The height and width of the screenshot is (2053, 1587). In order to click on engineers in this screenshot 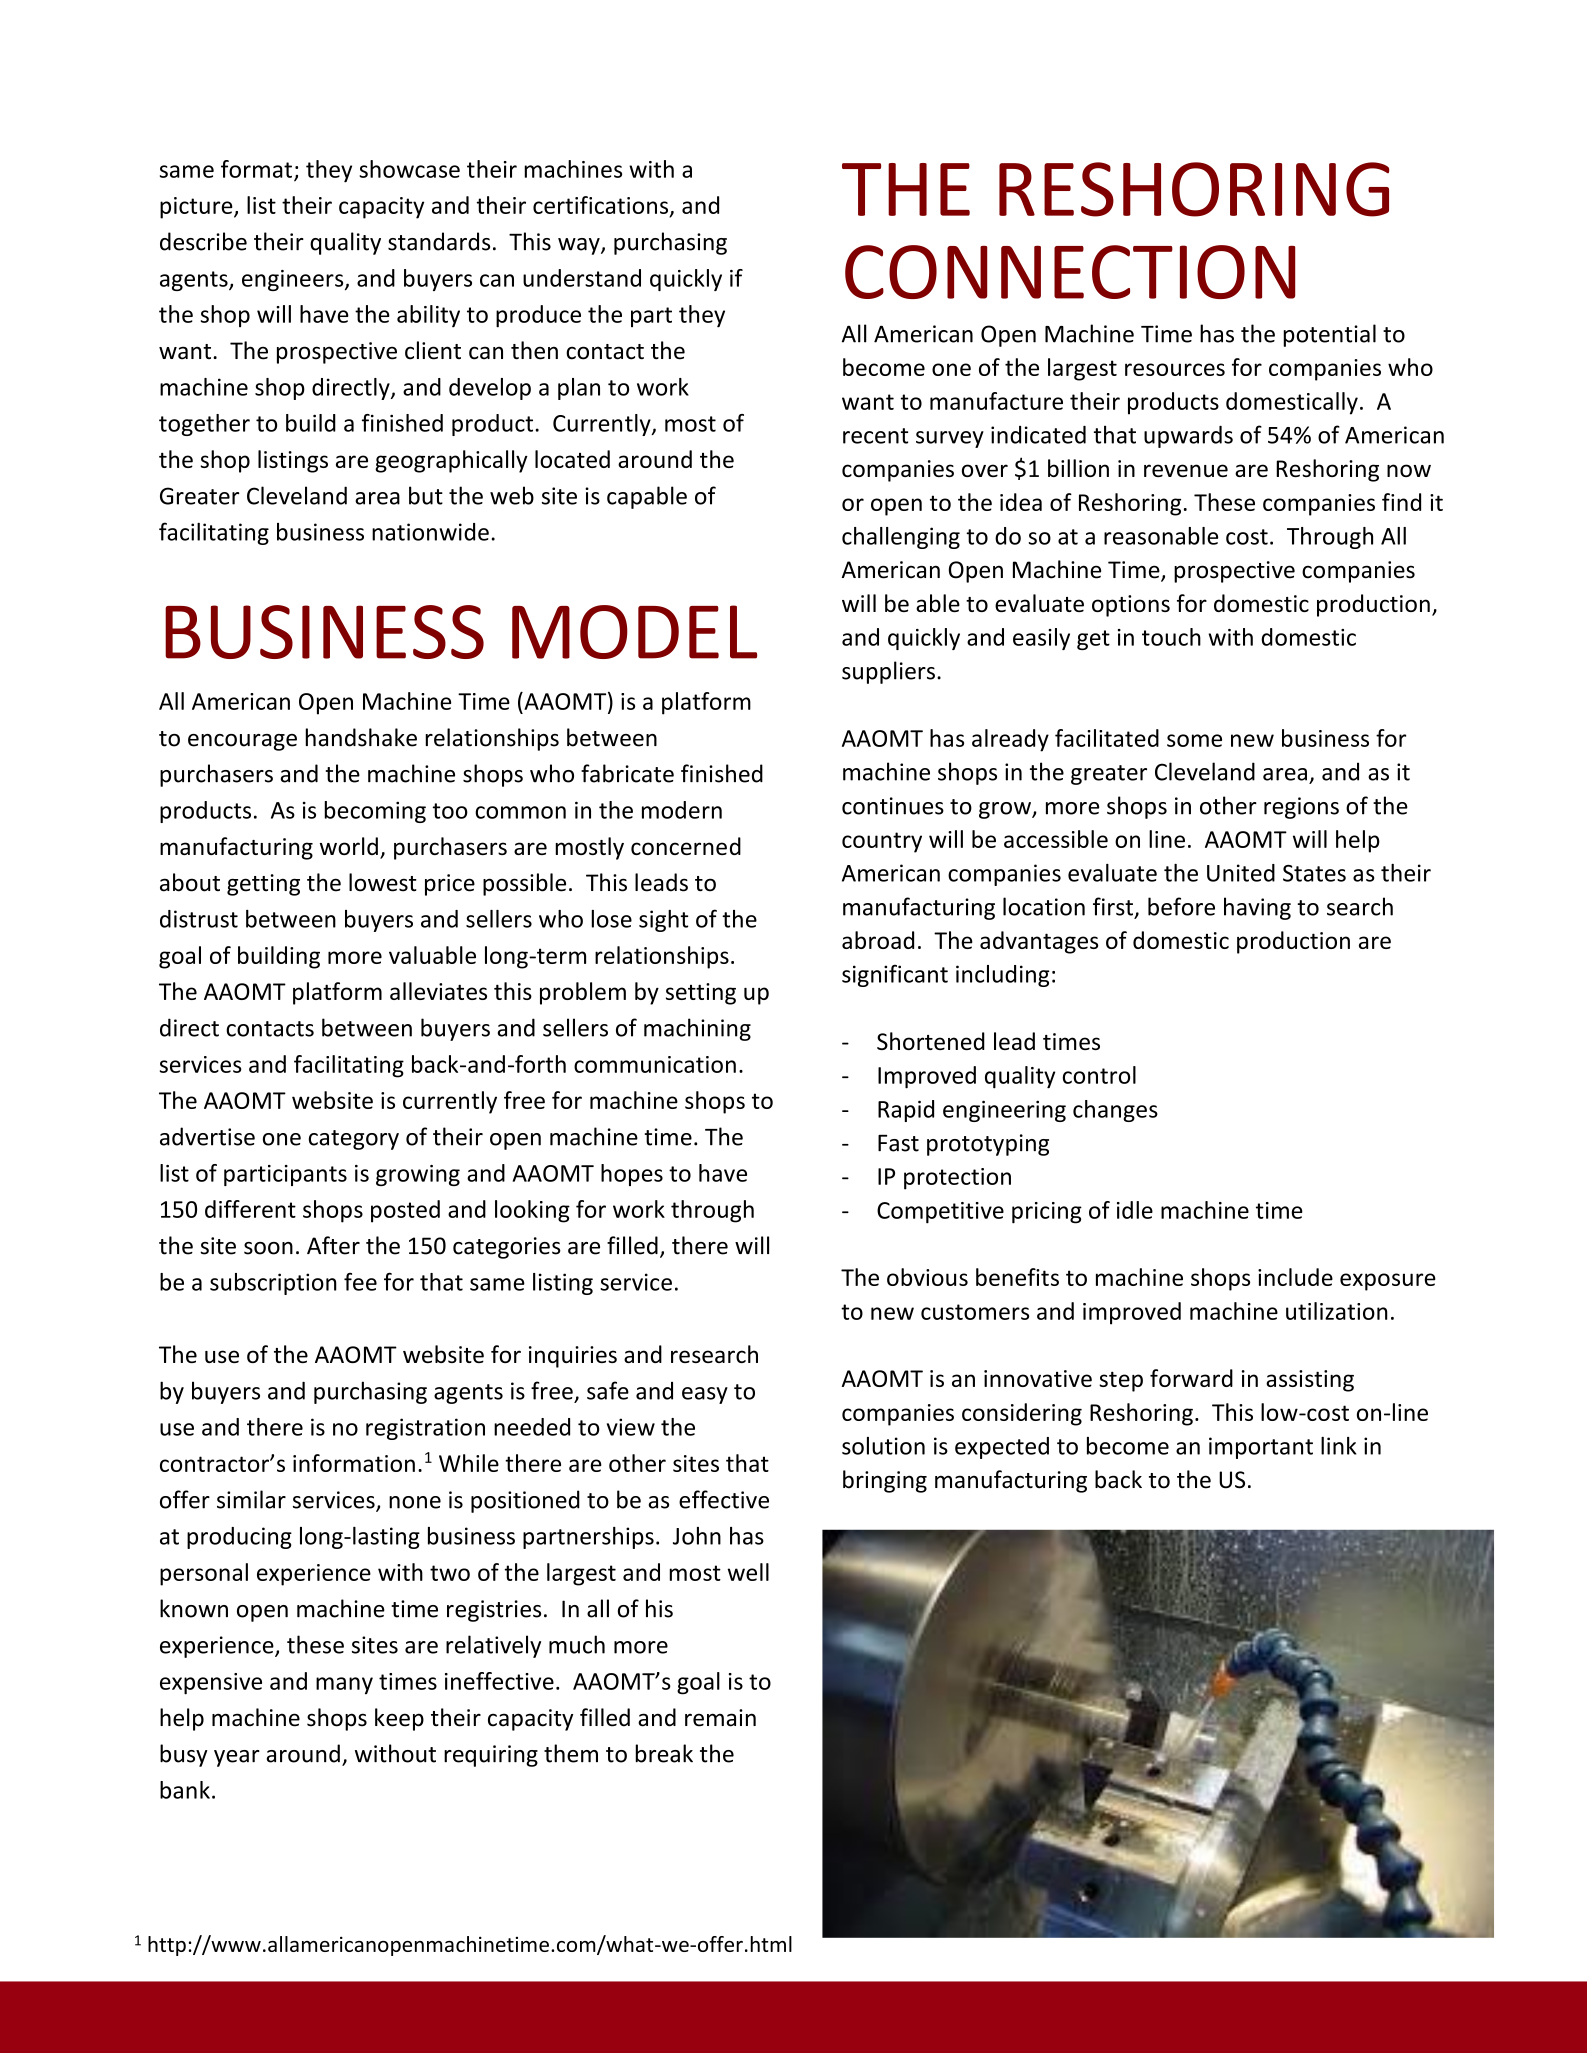, I will do `click(294, 280)`.
